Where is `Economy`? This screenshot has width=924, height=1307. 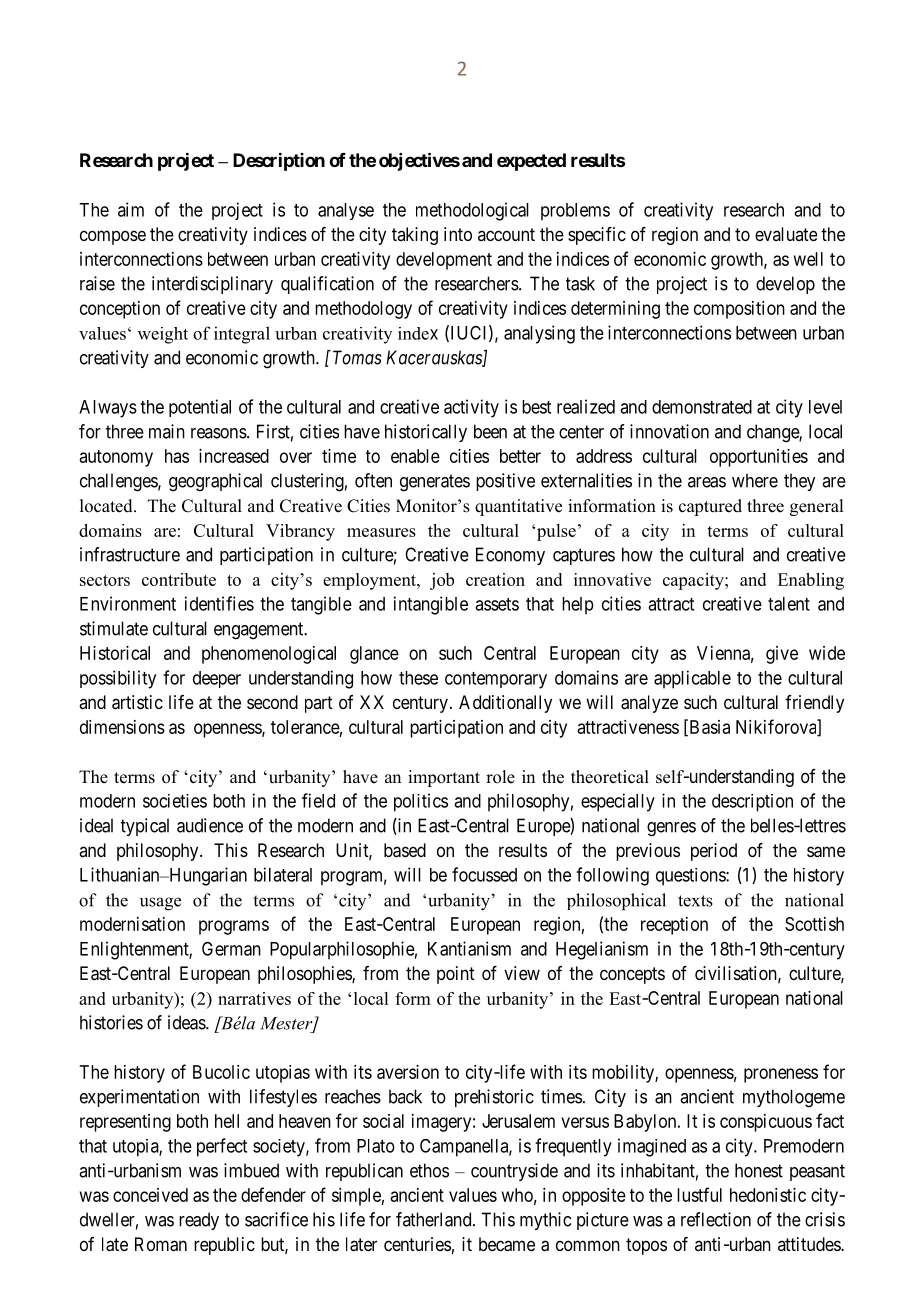 Economy is located at coordinates (510, 556).
